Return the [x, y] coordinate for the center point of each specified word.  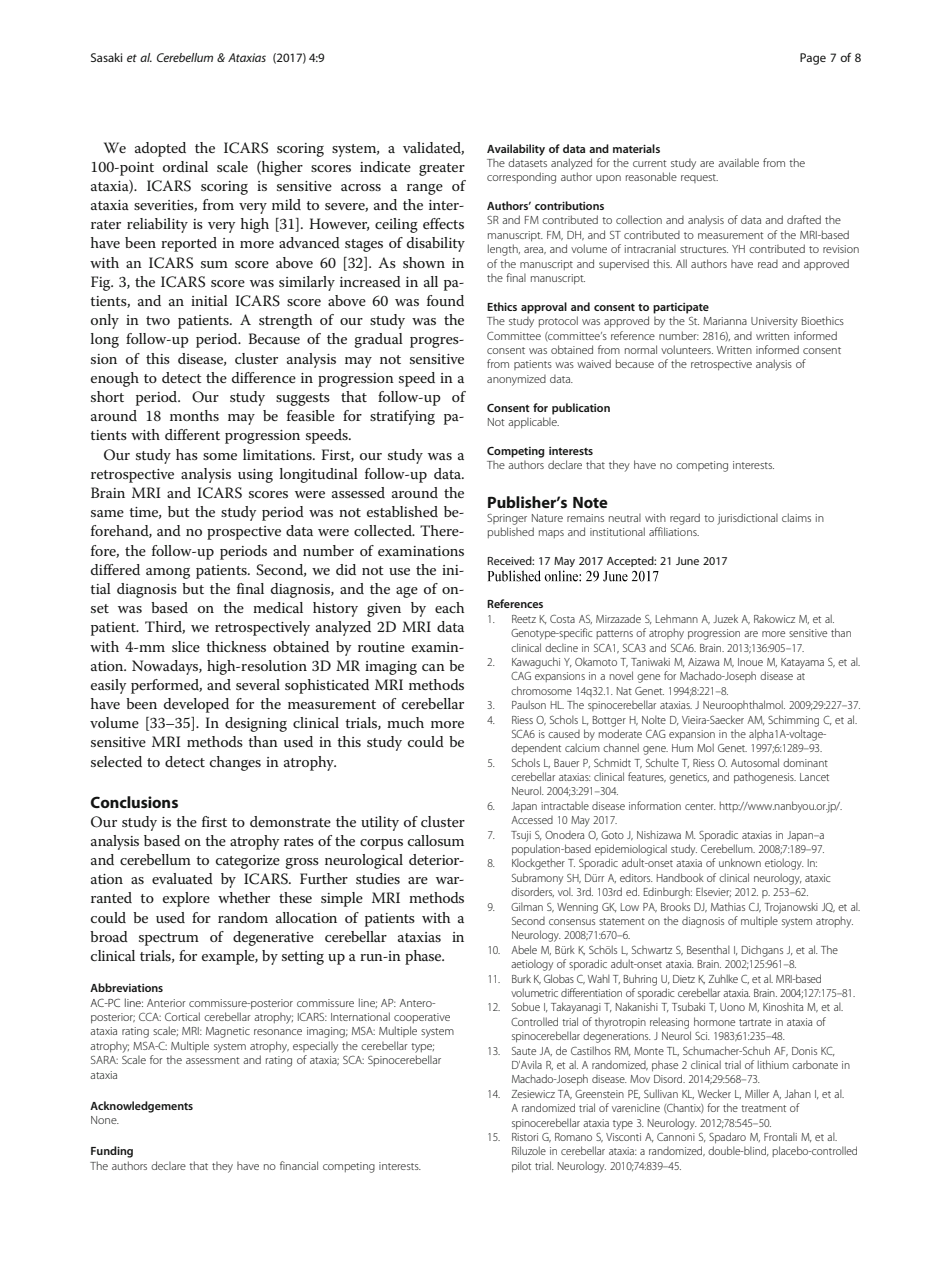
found [445, 300]
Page [813, 59]
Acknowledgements [141, 1107]
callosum [436, 840]
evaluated [182, 878]
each [449, 607]
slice [186, 646]
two [158, 320]
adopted [160, 149]
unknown [740, 862]
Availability [516, 150]
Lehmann [677, 618]
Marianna [725, 321]
